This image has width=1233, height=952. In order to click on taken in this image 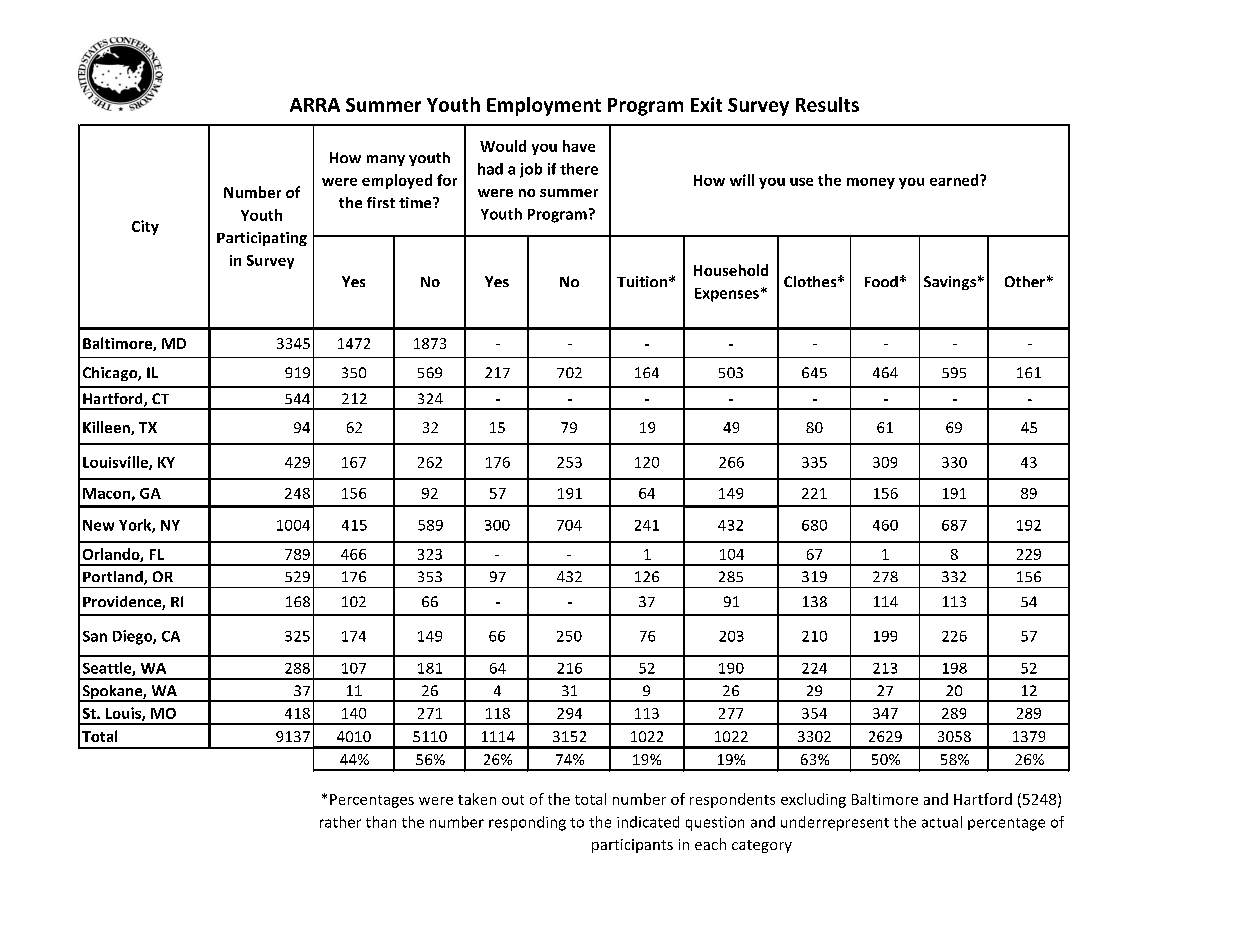, I will do `click(477, 799)`.
